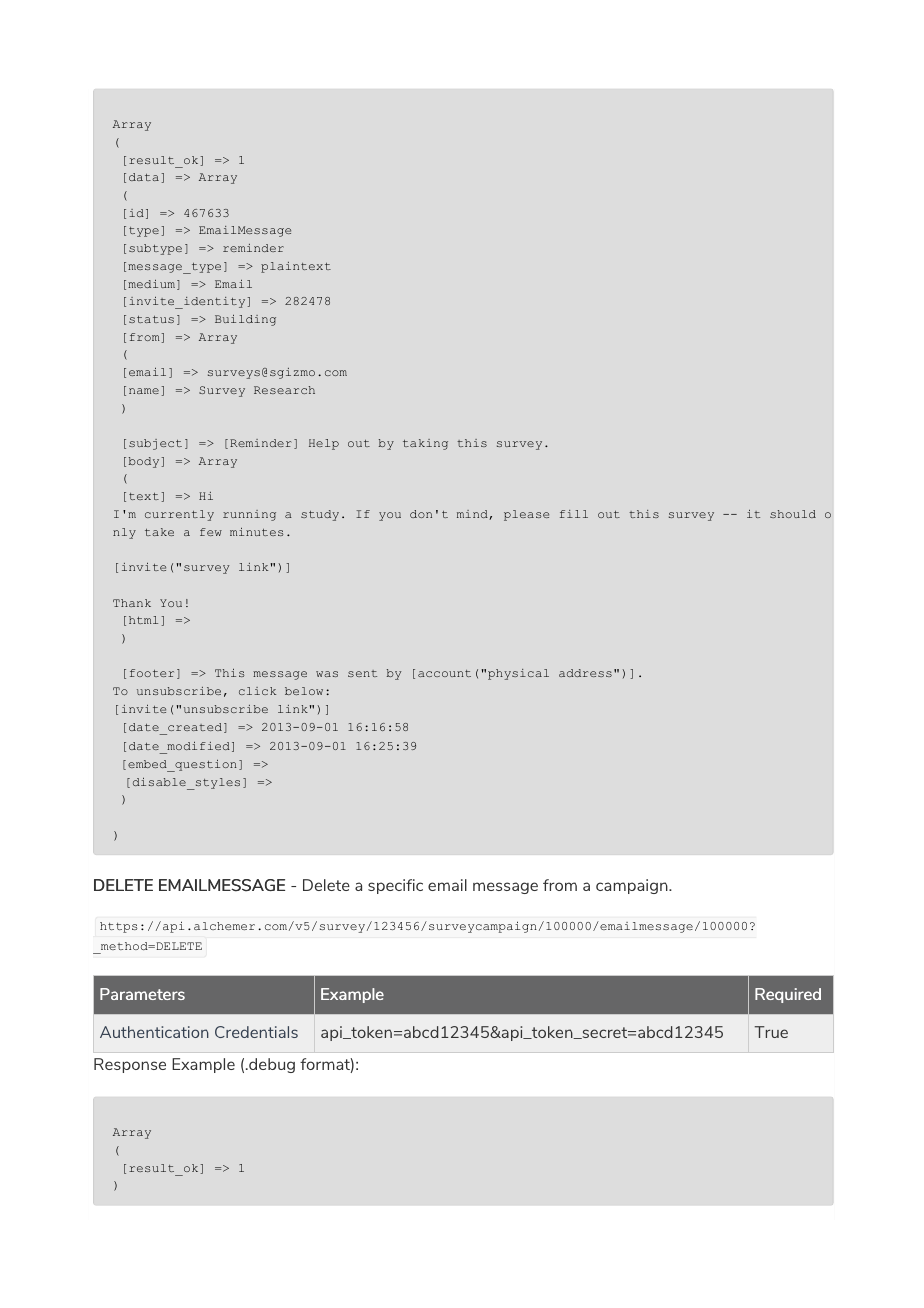 This screenshot has height=1308, width=924. I want to click on Required, so click(788, 995).
